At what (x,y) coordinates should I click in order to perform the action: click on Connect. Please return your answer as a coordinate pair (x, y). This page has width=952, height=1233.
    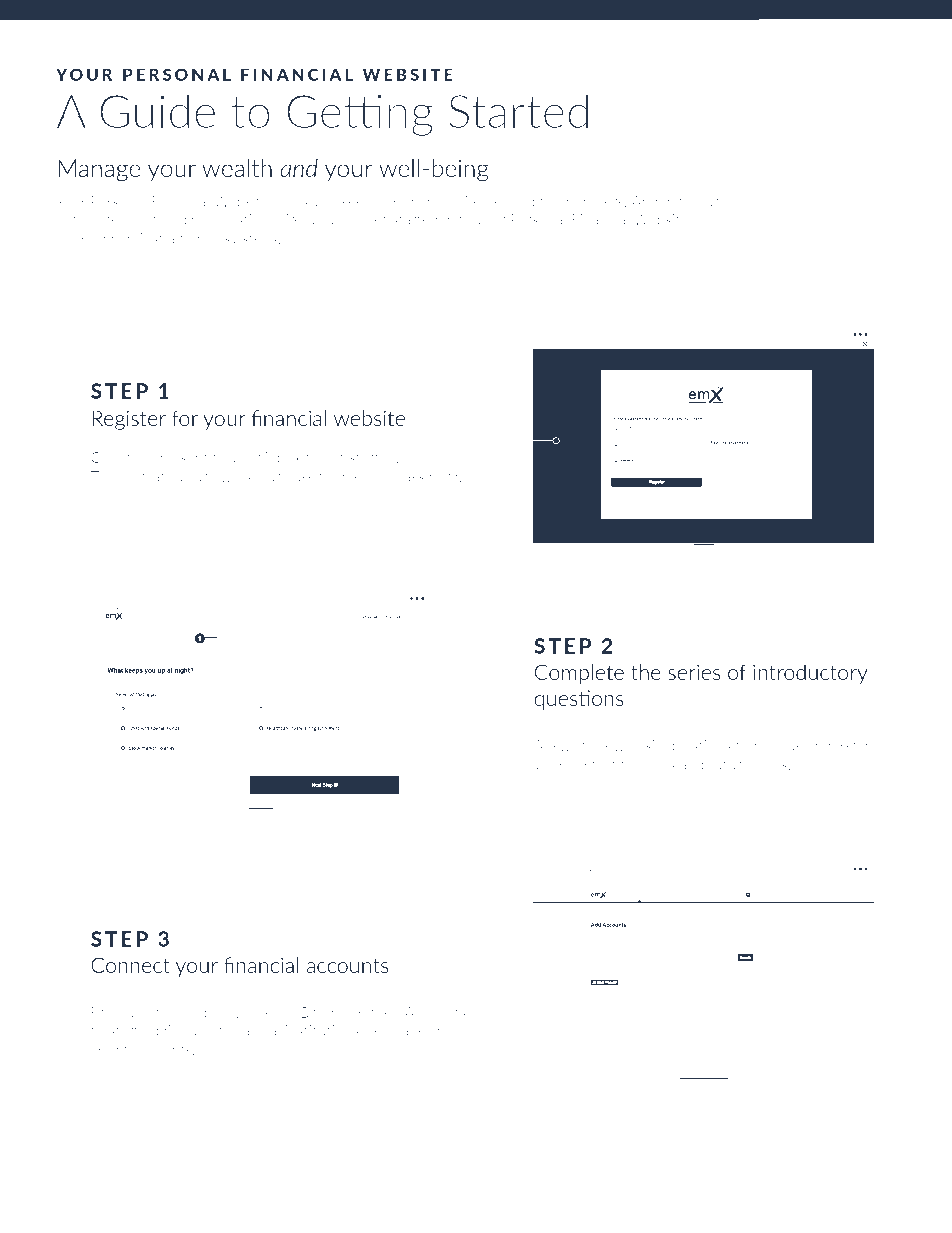
    Looking at the image, I should click on (130, 965).
